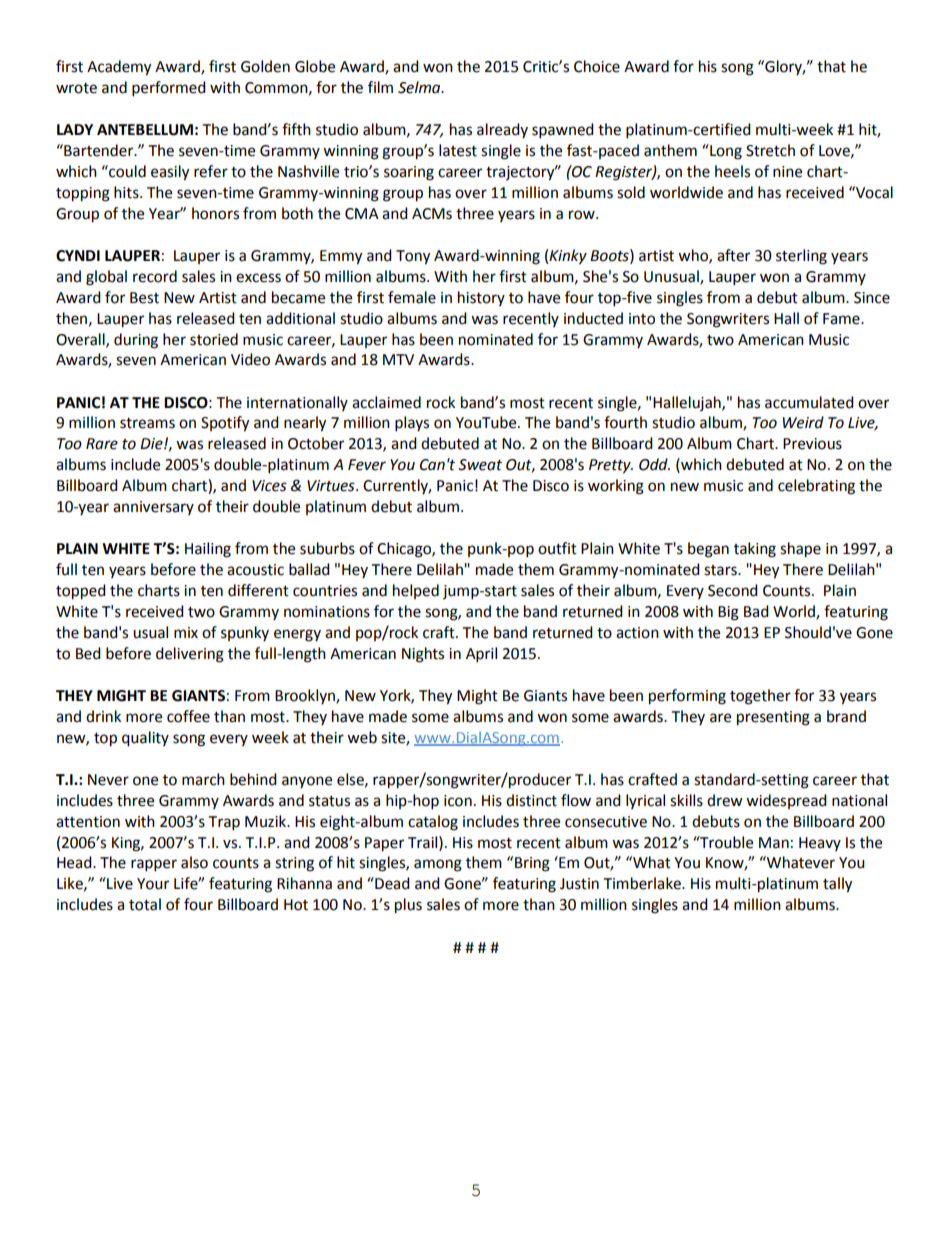 This screenshot has width=952, height=1233. I want to click on Glory, so click(784, 67).
